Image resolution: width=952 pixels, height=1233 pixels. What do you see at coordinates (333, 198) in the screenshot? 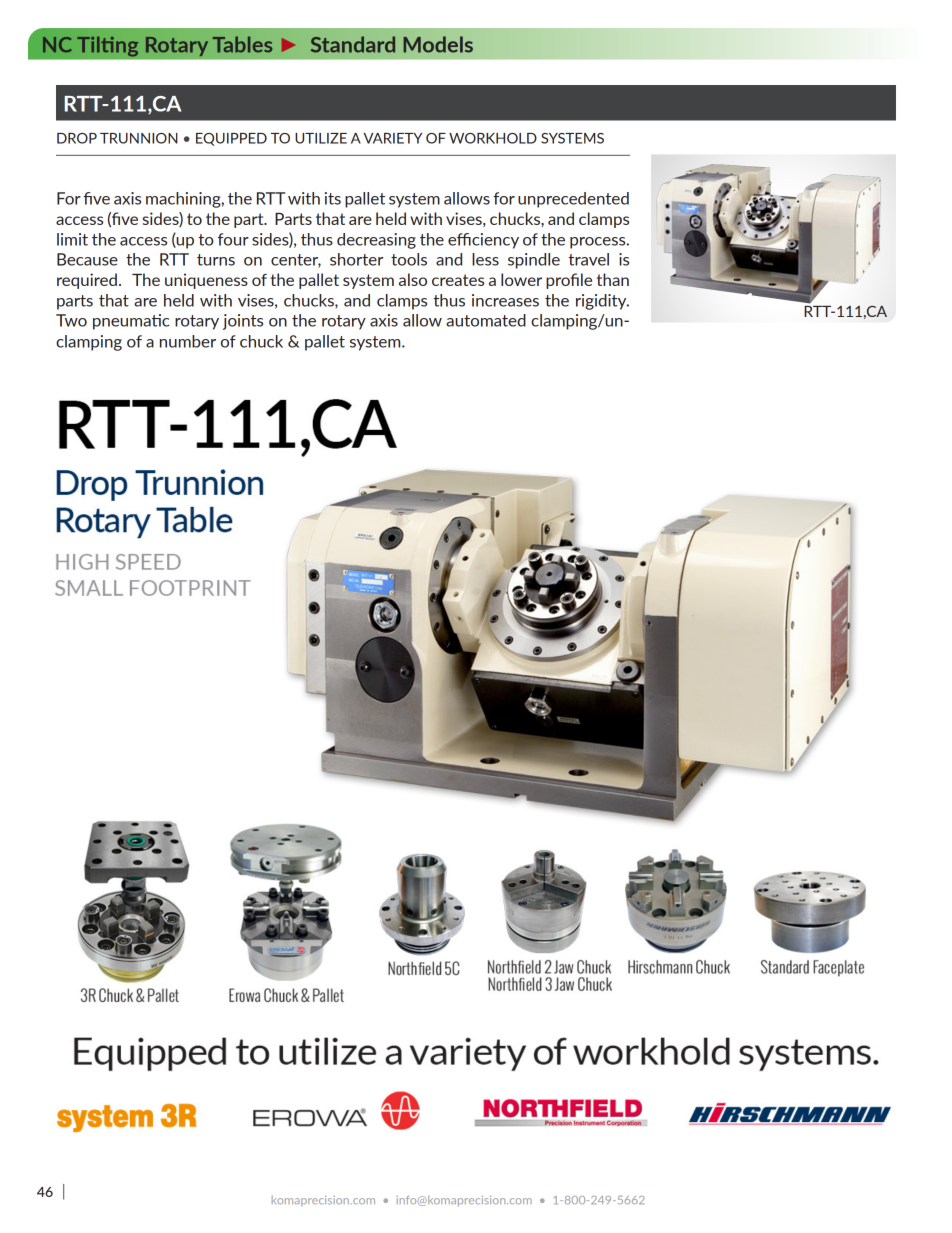
I see `its` at bounding box center [333, 198].
